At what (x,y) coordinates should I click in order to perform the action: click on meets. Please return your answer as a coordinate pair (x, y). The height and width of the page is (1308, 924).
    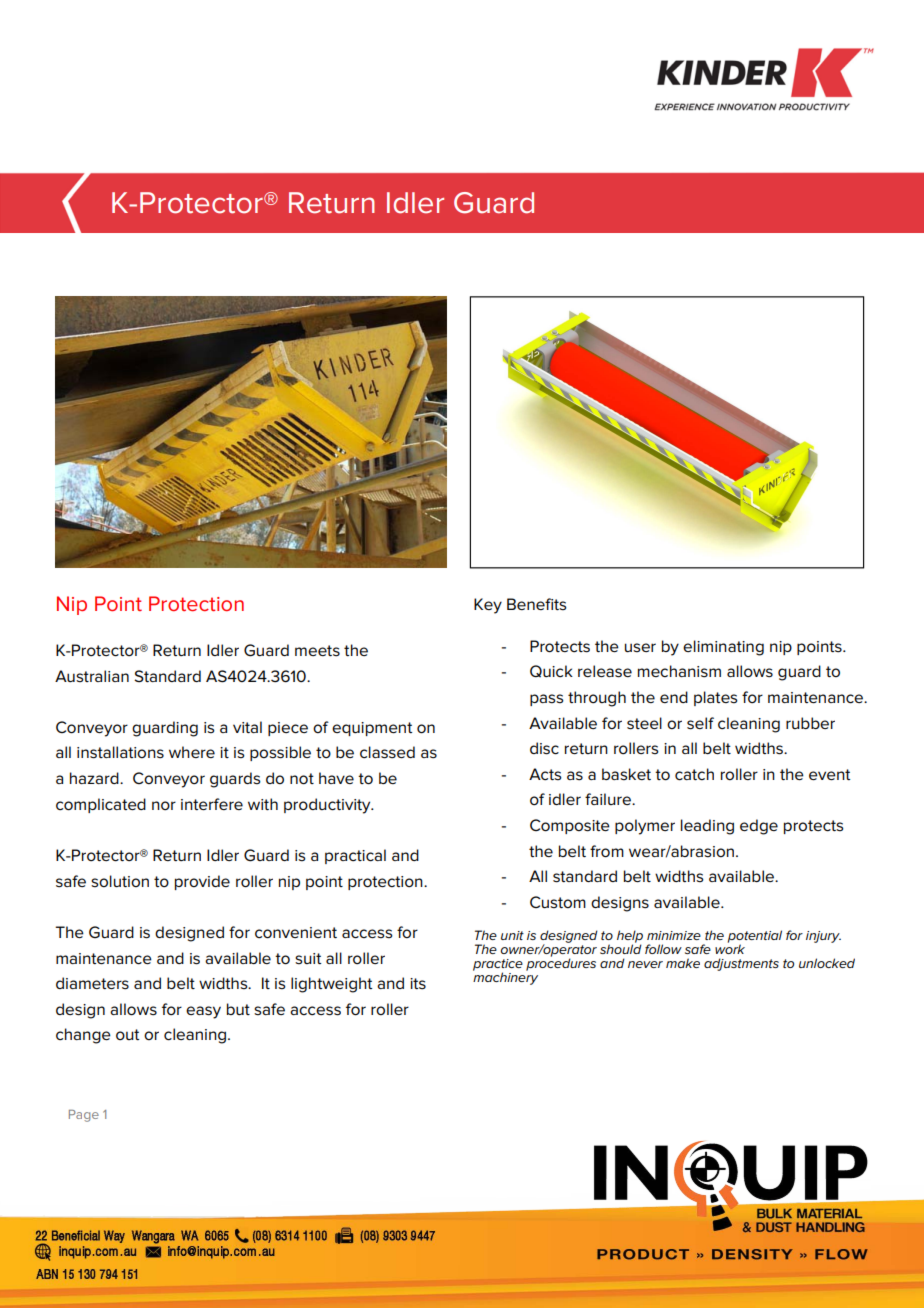
    Looking at the image, I should click on (317, 651).
